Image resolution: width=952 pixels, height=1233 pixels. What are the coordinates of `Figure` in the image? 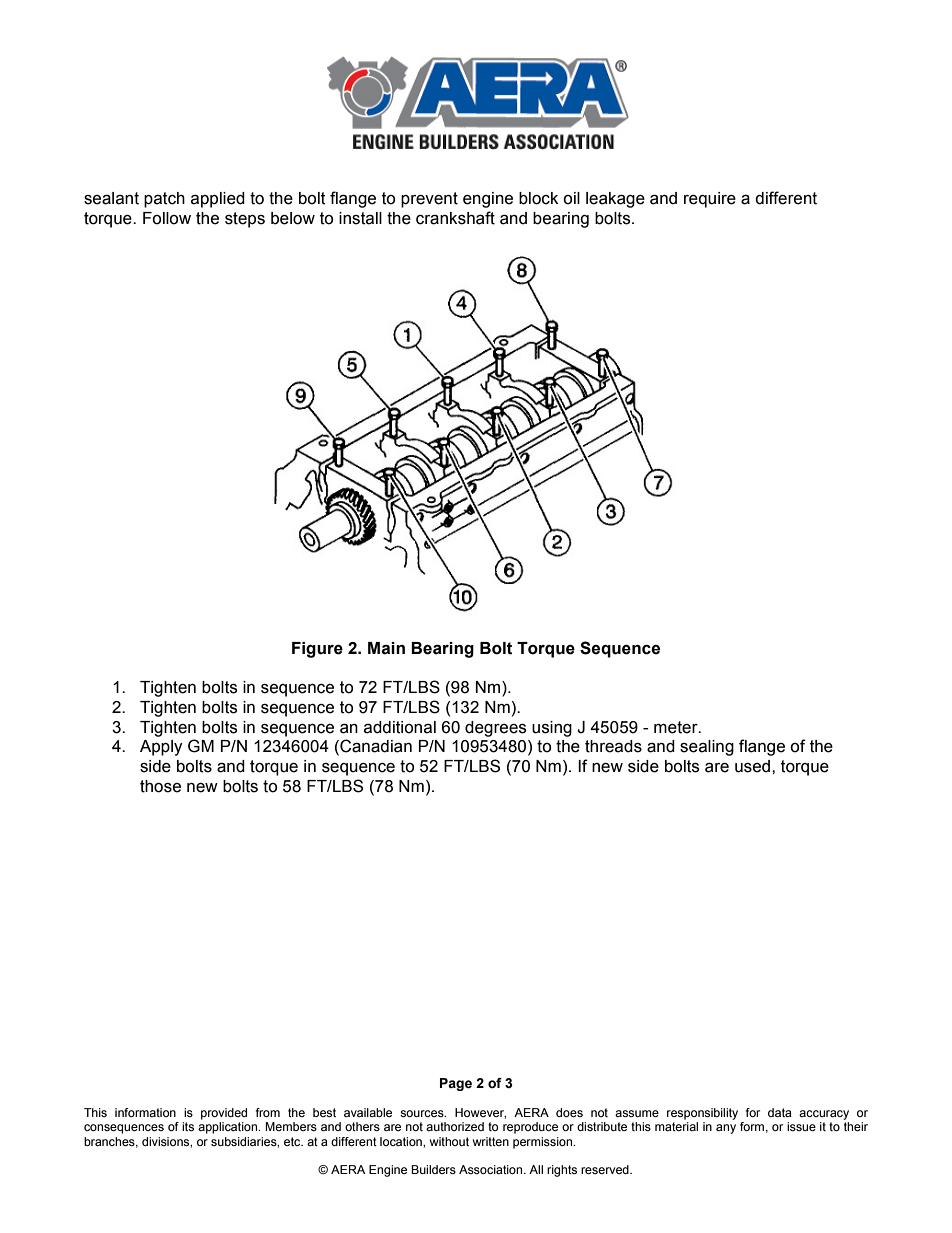 It's located at (317, 650).
